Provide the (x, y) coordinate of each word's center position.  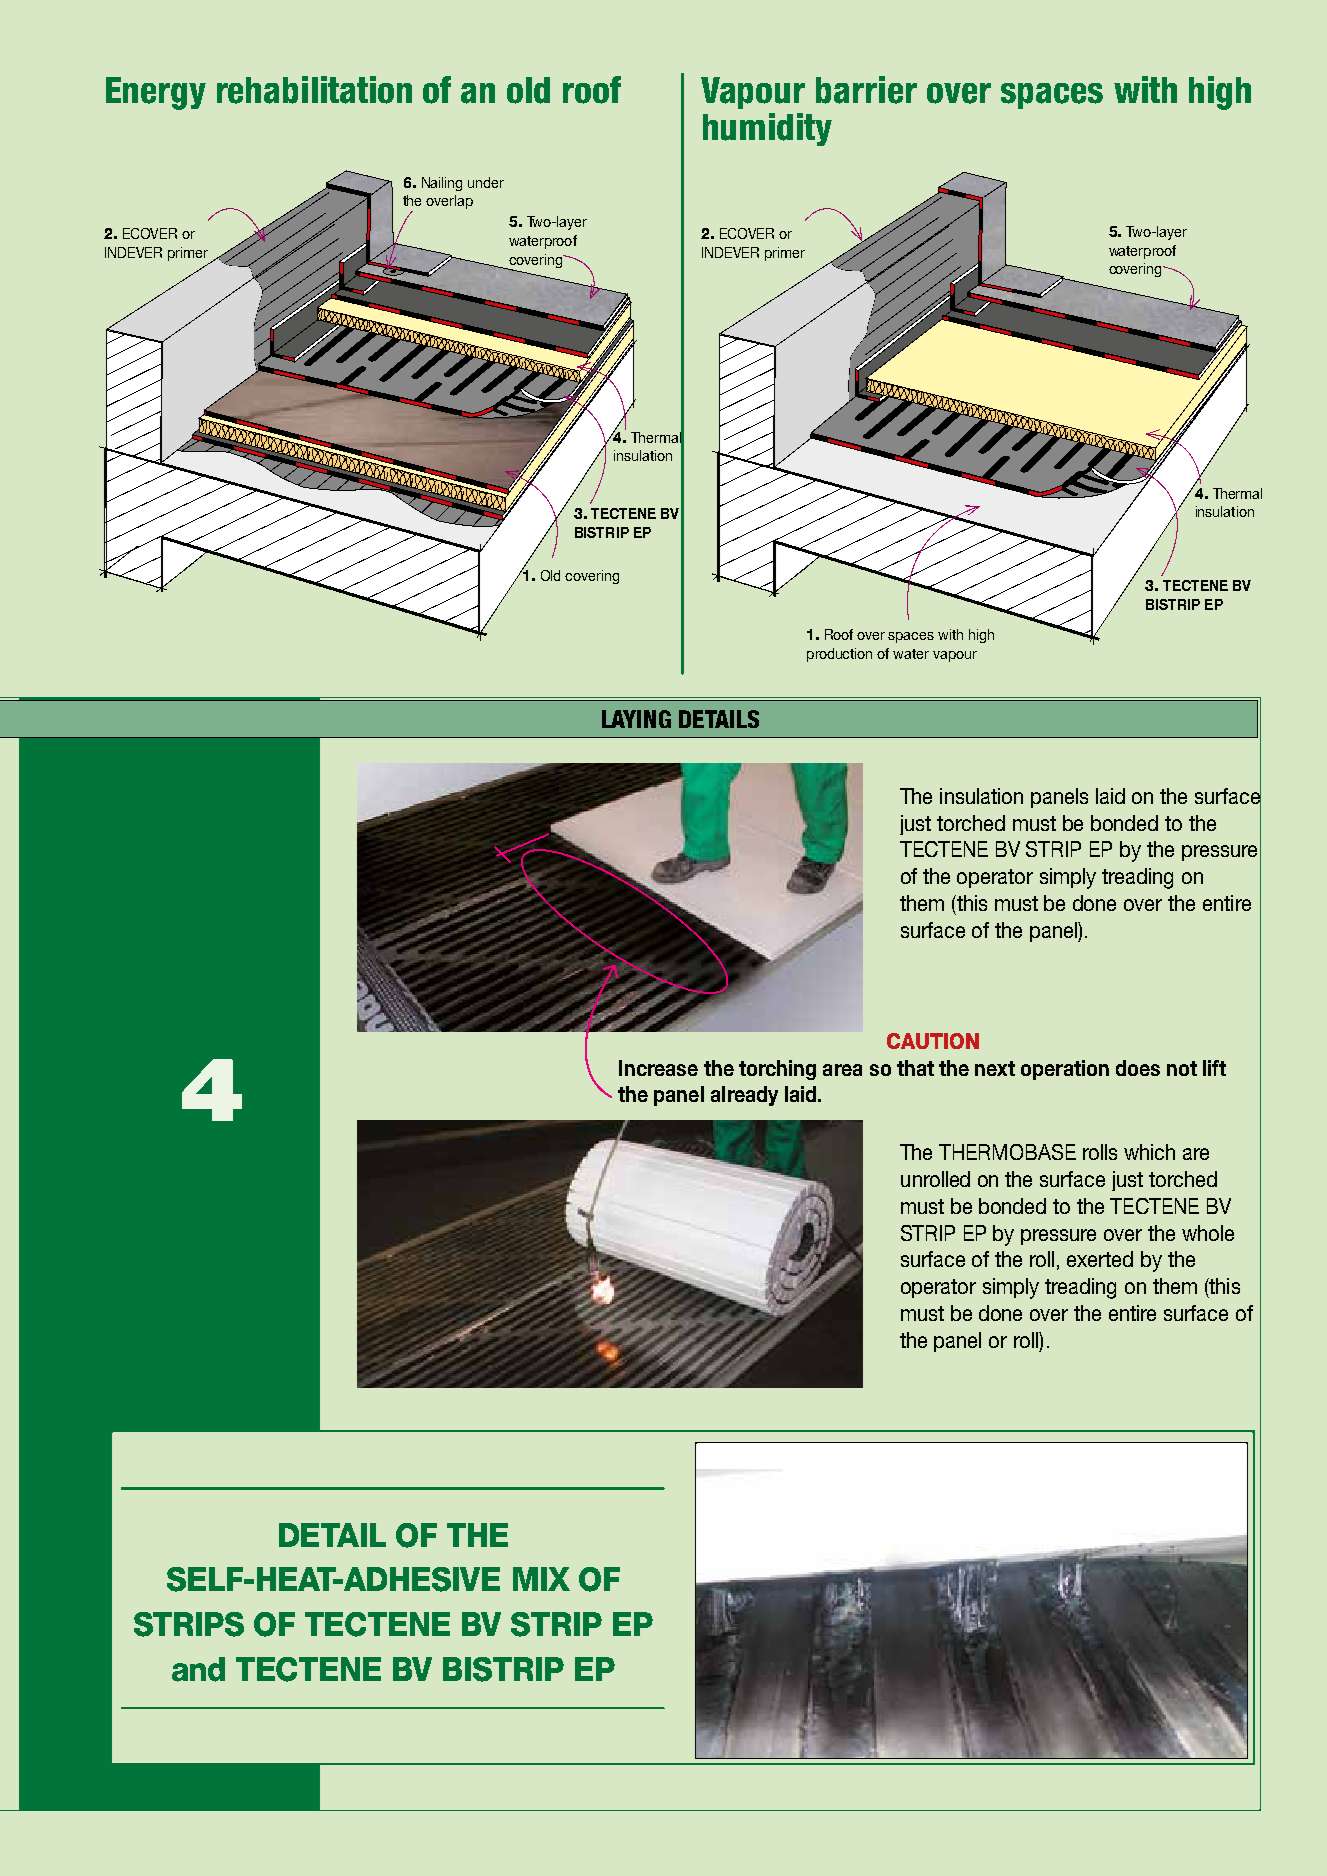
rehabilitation (314, 90)
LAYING (636, 719)
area (842, 1070)
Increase (658, 1068)
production (839, 655)
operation (1065, 1070)
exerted (1100, 1259)
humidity (767, 129)
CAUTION (933, 1041)
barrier (866, 90)
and (198, 1669)
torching (777, 1070)
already (744, 1096)
